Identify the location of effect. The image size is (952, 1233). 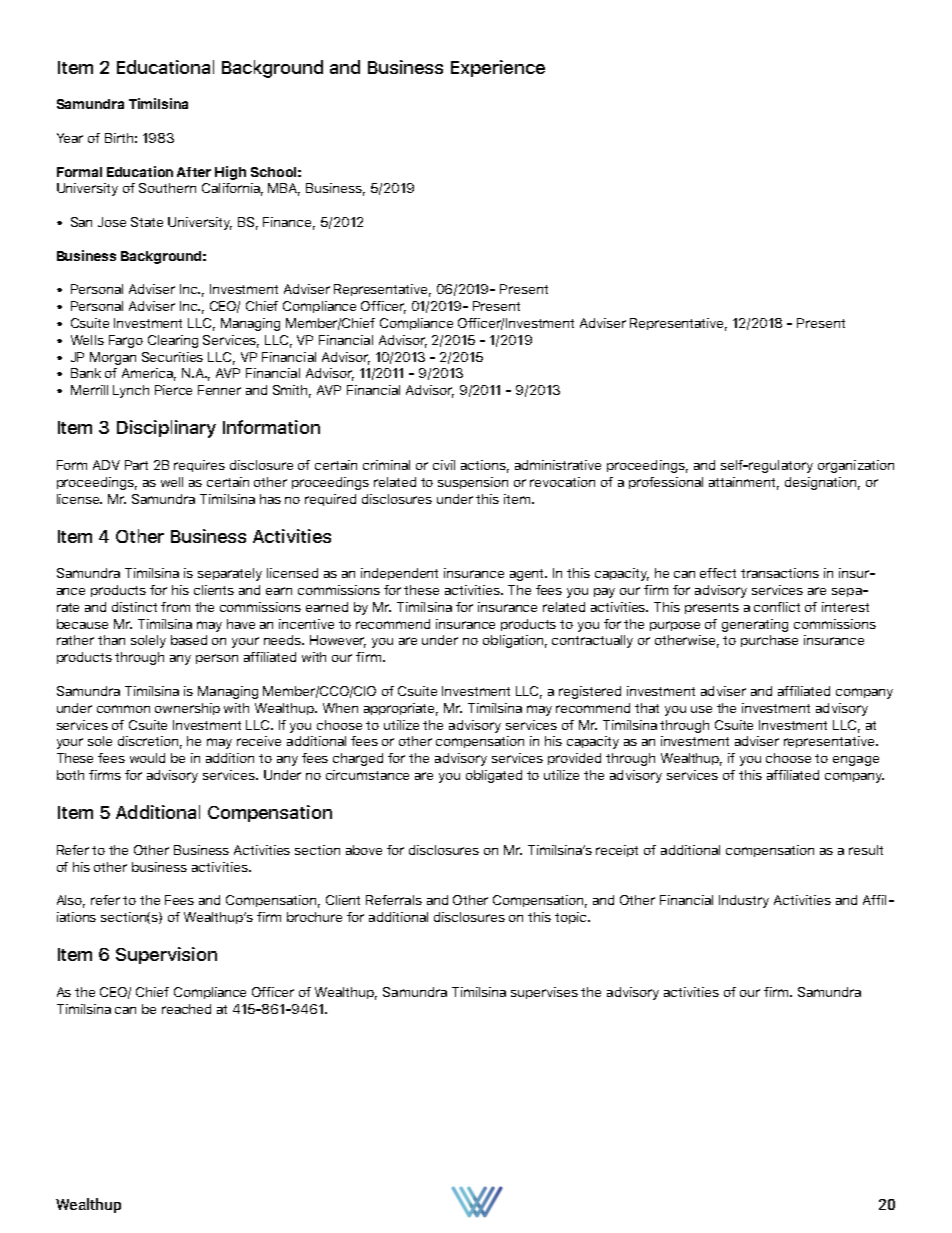
(718, 573).
